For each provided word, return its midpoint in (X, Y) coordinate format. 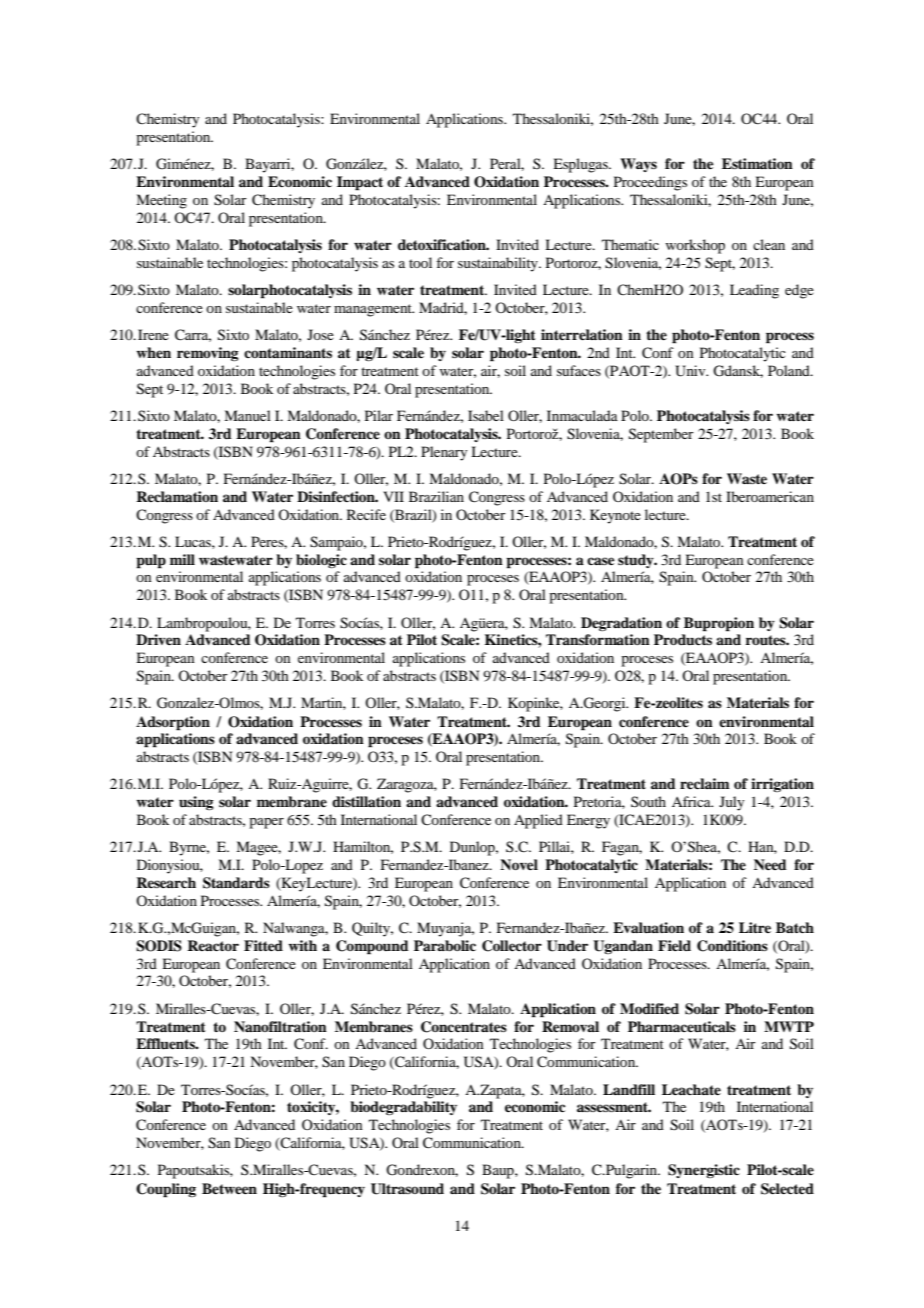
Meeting (161, 201)
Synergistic (704, 1171)
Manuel (247, 415)
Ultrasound (407, 1189)
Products (683, 639)
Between (229, 1188)
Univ (691, 371)
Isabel (486, 415)
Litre (755, 927)
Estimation (757, 163)
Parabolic (445, 946)
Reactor (213, 945)
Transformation (598, 639)
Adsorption (173, 723)
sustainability (499, 264)
